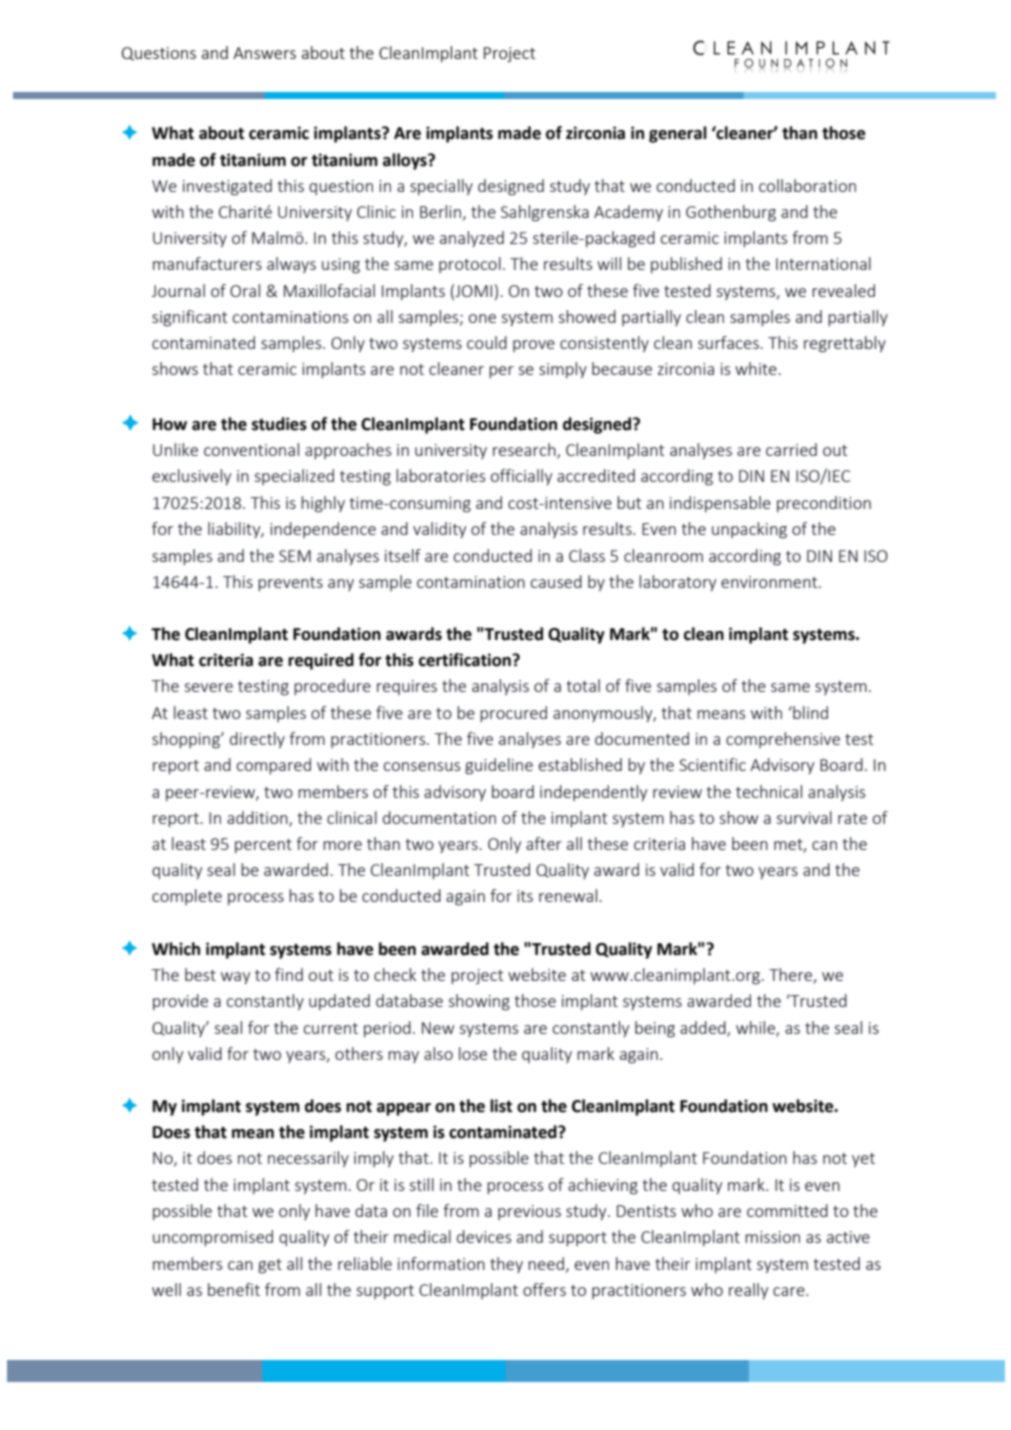 This screenshot has height=1430, width=1011. Describe the element at coordinates (441, 187) in the screenshot. I see `specially` at that location.
